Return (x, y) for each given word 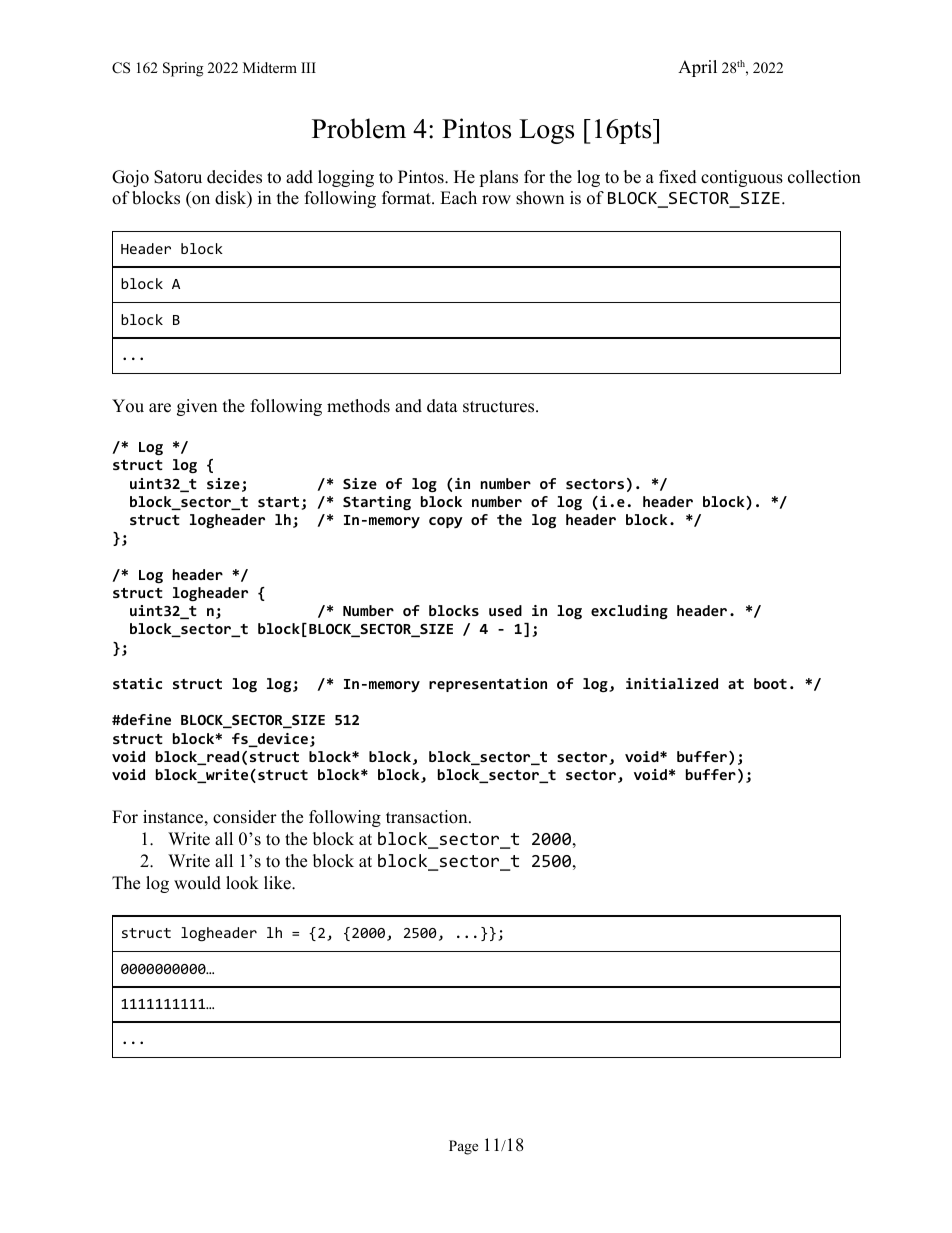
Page (463, 1147)
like (278, 883)
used (505, 610)
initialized (672, 683)
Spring (183, 69)
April (697, 68)
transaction (428, 817)
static (137, 683)
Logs (546, 131)
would (197, 883)
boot (770, 683)
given (197, 407)
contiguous (742, 178)
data (442, 406)
